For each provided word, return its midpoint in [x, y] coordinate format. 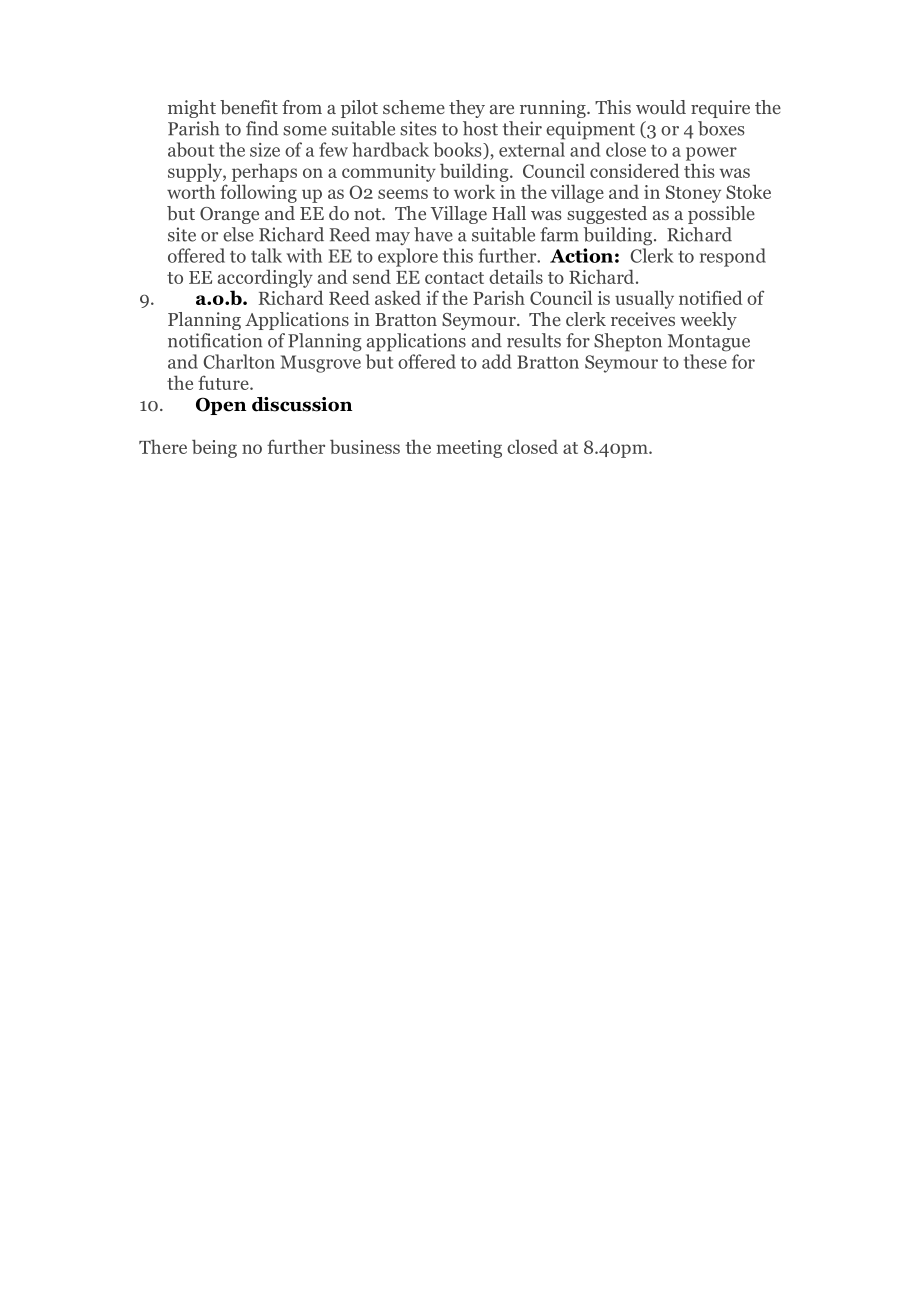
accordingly [265, 278]
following [258, 193]
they [467, 109]
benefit [249, 107]
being [214, 448]
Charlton [239, 361]
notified [711, 297]
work [474, 191]
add [497, 361]
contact [454, 278]
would [661, 107]
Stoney [693, 194]
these [705, 361]
